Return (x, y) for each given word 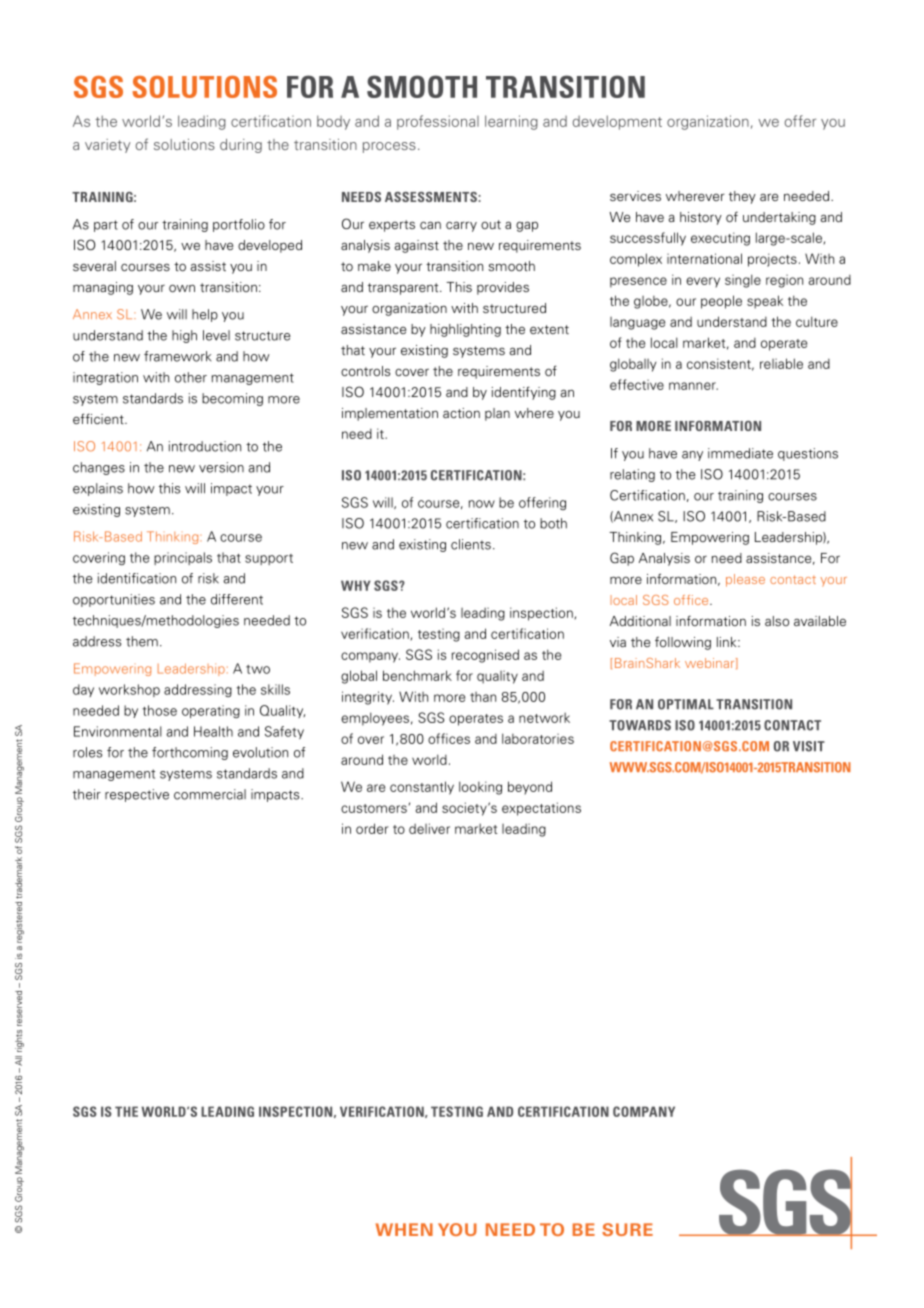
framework (177, 356)
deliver (429, 828)
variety (107, 146)
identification (137, 578)
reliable (781, 363)
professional (438, 122)
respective (137, 795)
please (745, 580)
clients (471, 544)
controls (365, 371)
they (742, 197)
